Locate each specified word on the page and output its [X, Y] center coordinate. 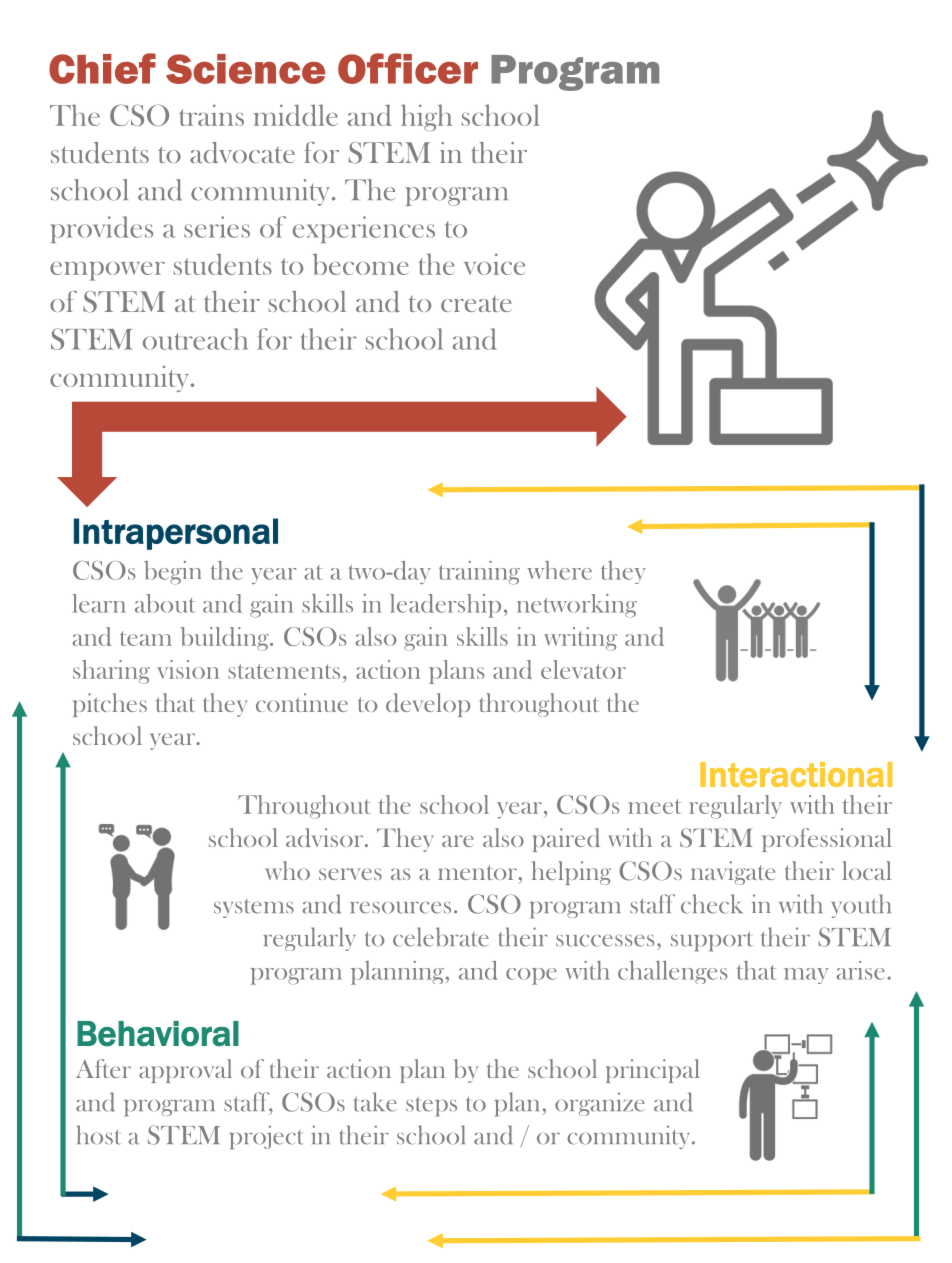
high [426, 117]
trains [211, 115]
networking [577, 605]
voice [494, 264]
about [165, 603]
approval [185, 1071]
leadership [445, 606]
